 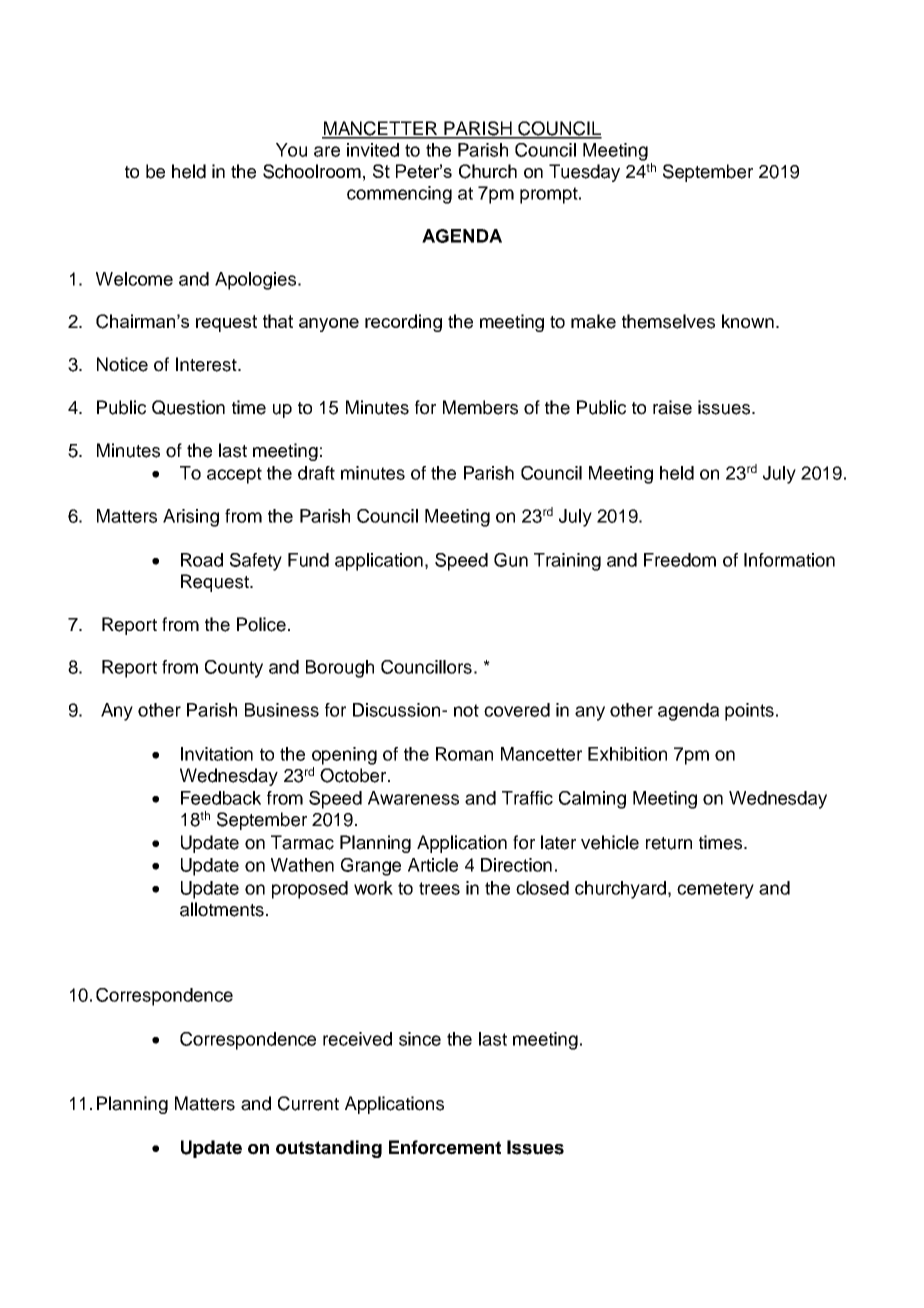 What do you see at coordinates (445, 1147) in the document?
I see `Enforcement` at bounding box center [445, 1147].
